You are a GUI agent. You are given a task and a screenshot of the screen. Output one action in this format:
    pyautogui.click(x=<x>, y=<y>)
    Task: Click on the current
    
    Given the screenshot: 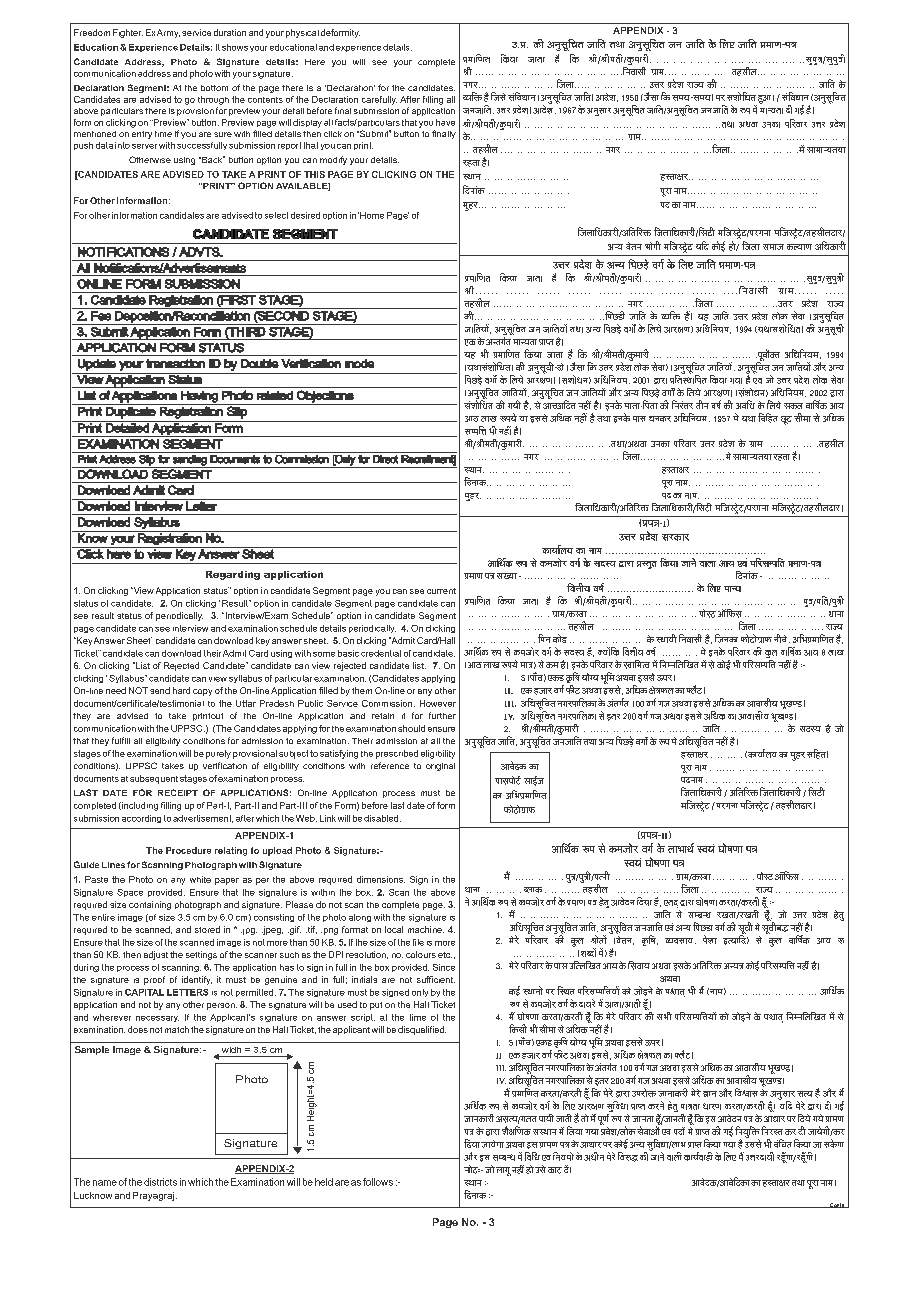 What is the action you would take?
    pyautogui.click(x=441, y=591)
